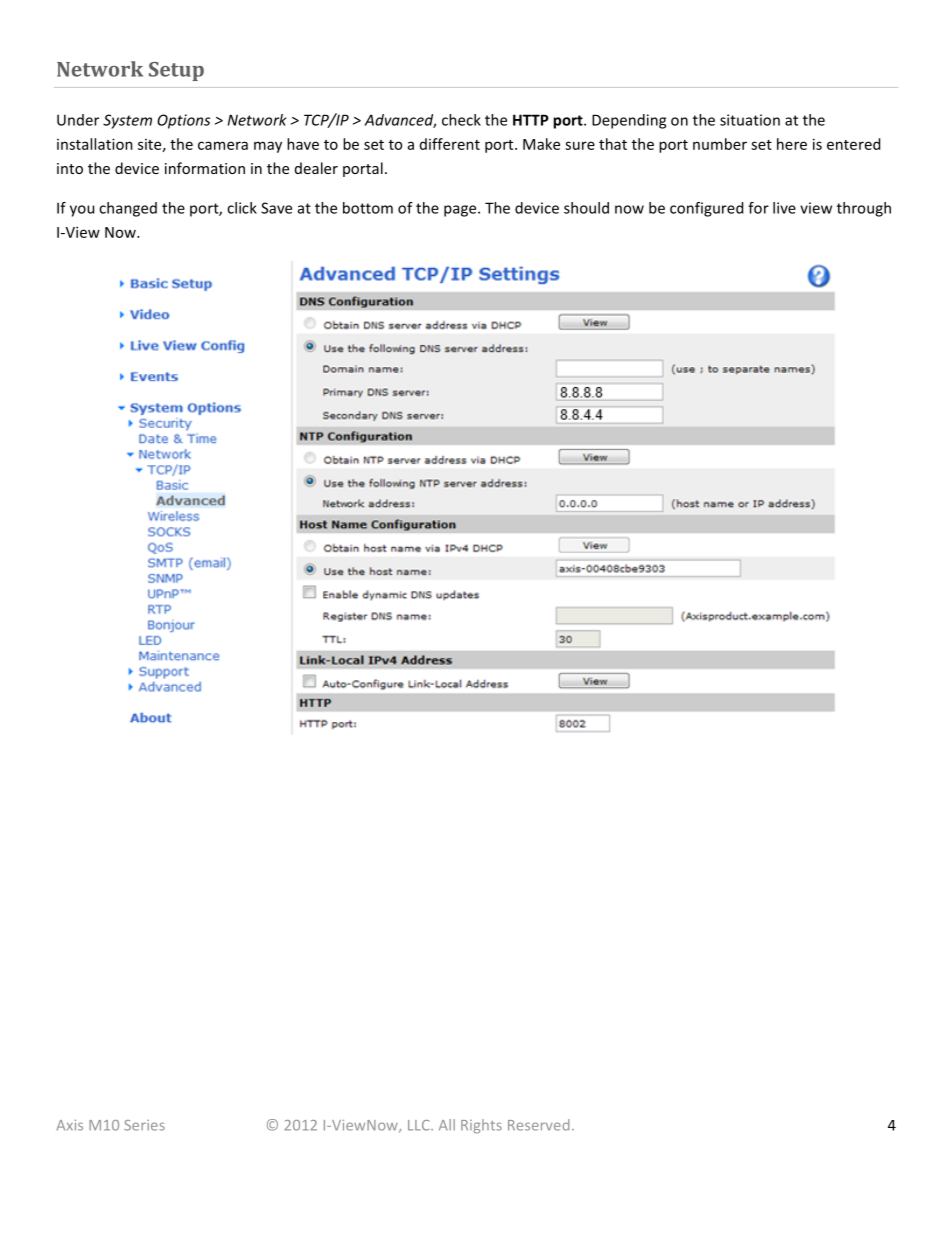  I want to click on live, so click(784, 208).
